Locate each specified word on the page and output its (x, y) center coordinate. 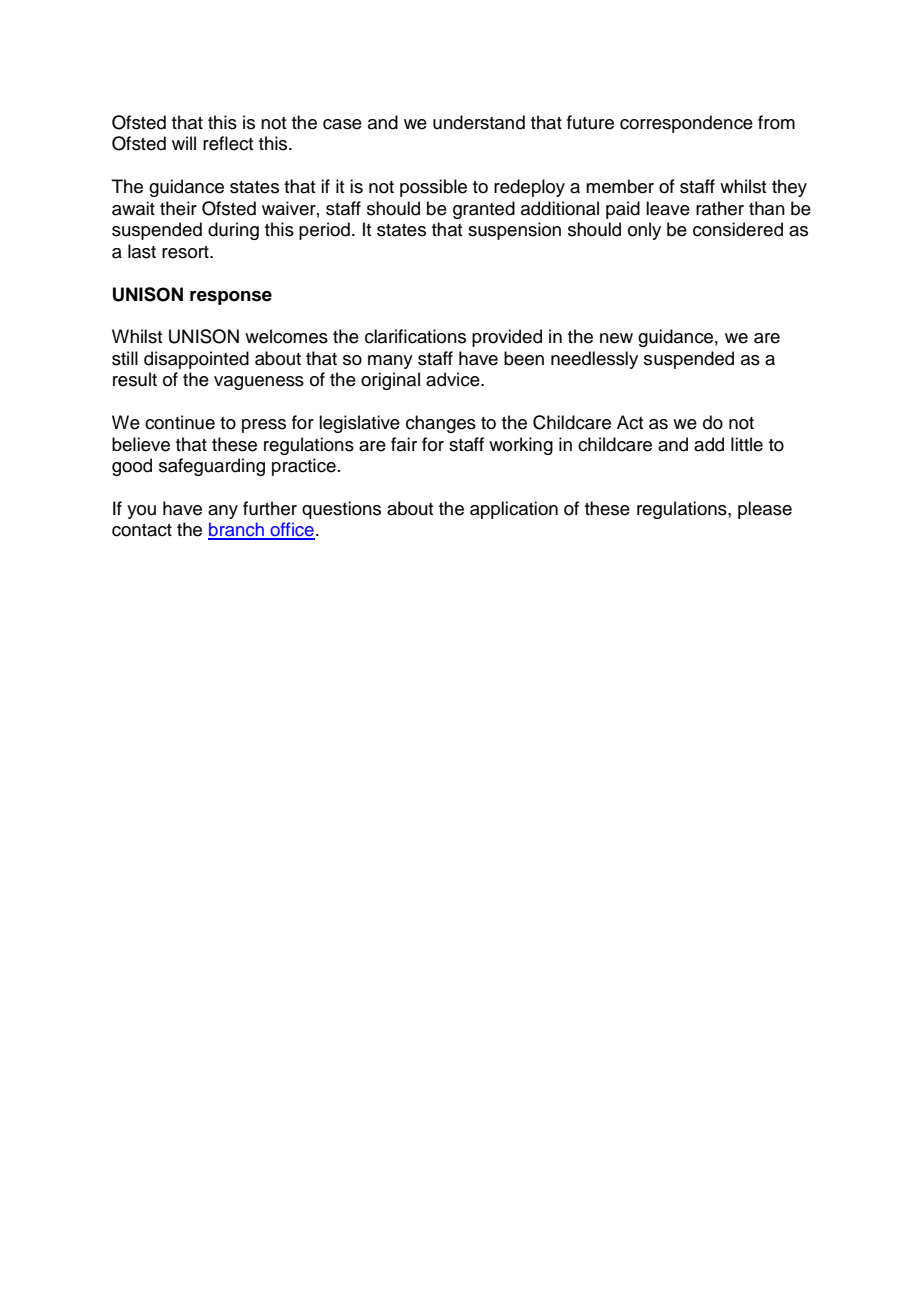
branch (237, 530)
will (184, 143)
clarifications (415, 336)
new (616, 338)
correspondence (686, 124)
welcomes (286, 336)
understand (479, 122)
